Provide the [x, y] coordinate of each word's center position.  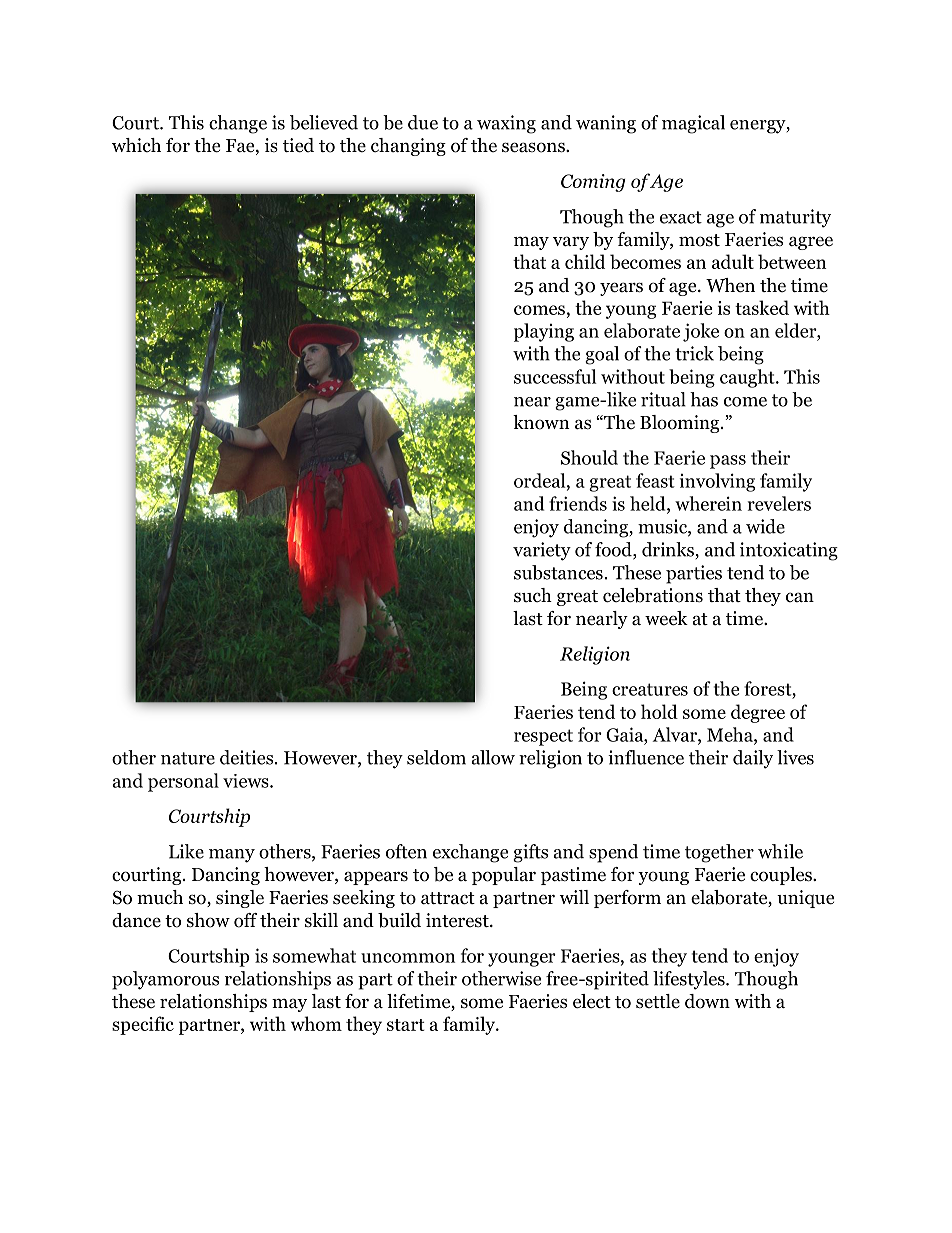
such [533, 595]
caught [748, 378]
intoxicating [789, 551]
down [707, 1001]
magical [693, 124]
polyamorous [165, 980]
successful [555, 376]
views [247, 781]
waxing [506, 124]
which [136, 145]
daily [753, 759]
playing [544, 332]
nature [188, 758]
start [406, 1025]
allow [493, 757]
